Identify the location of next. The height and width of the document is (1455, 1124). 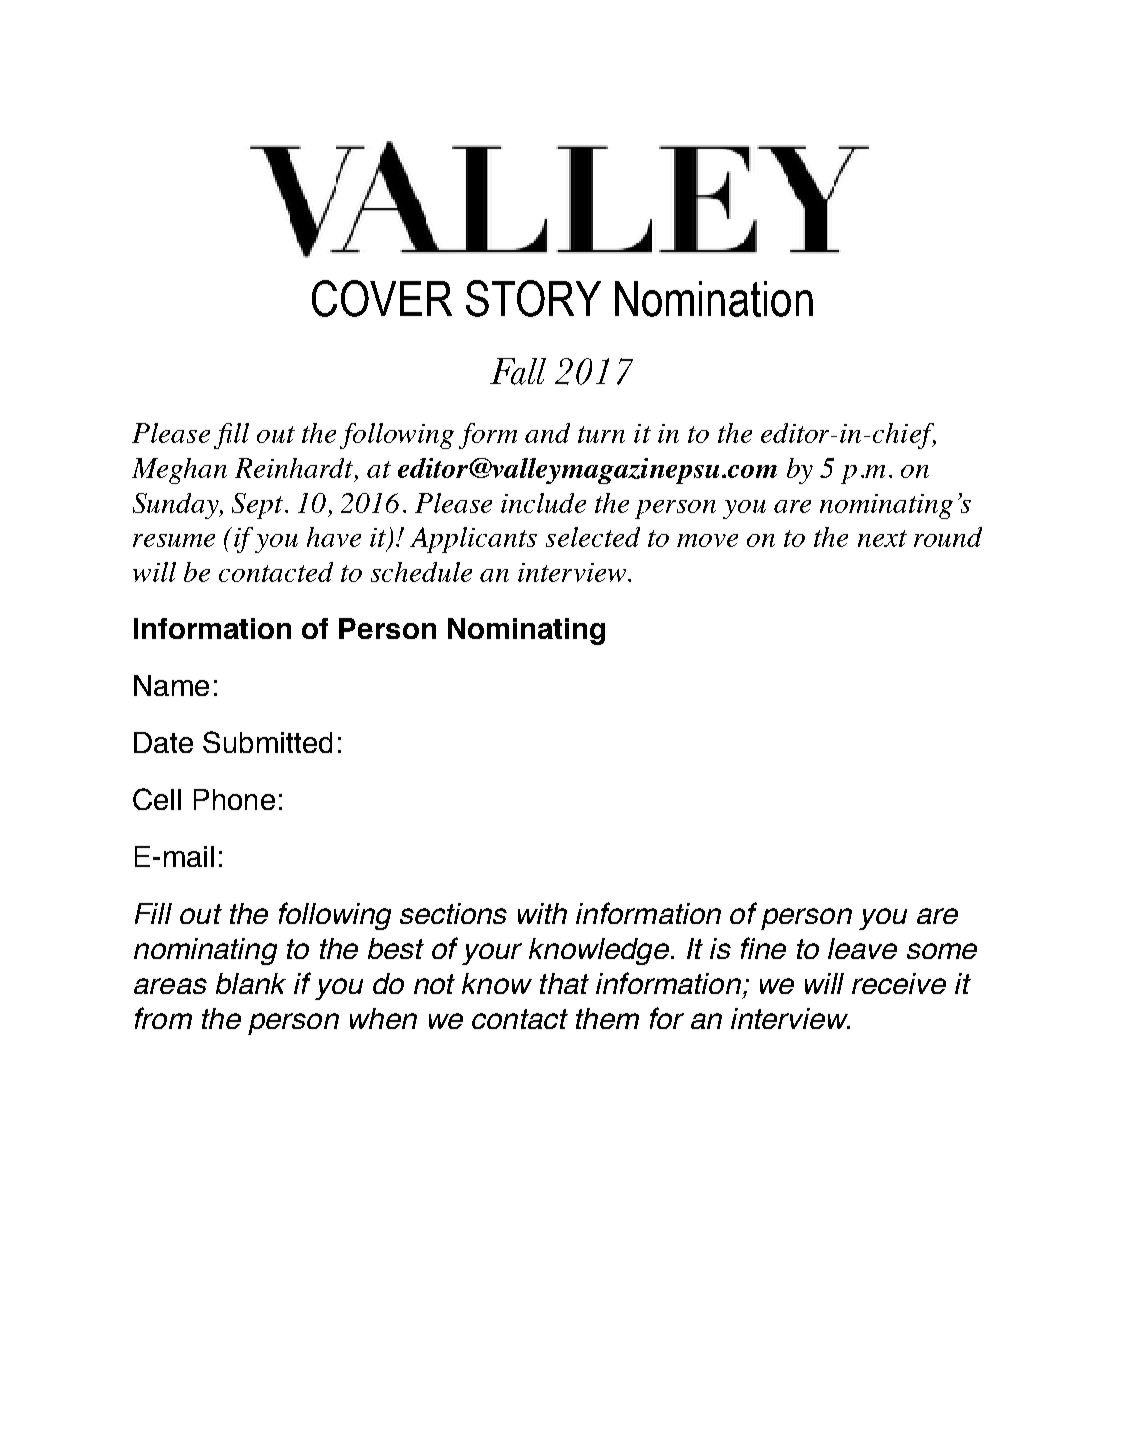
(882, 538).
